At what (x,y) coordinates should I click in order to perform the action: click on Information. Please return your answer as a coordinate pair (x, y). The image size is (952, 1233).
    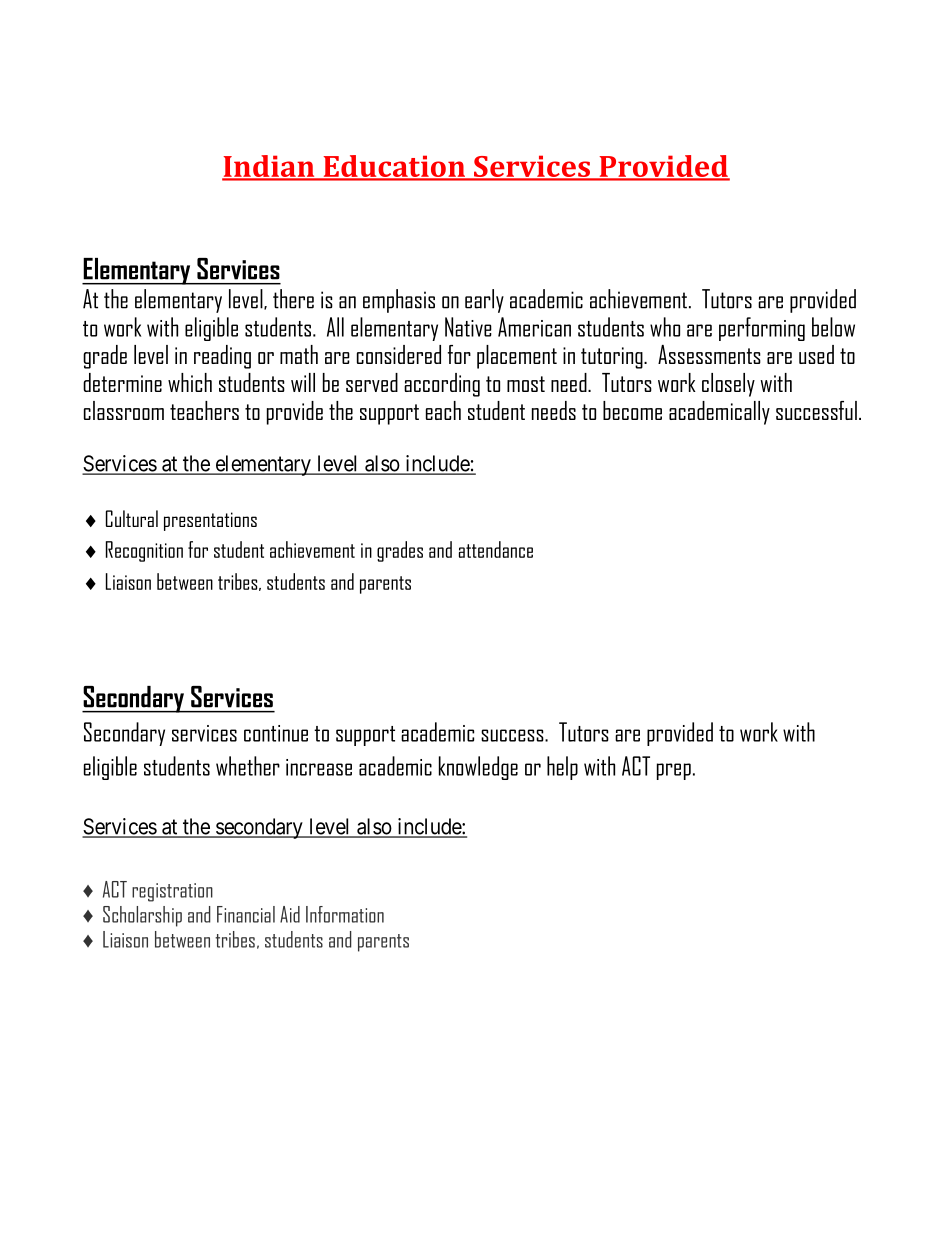
    Looking at the image, I should click on (345, 914).
